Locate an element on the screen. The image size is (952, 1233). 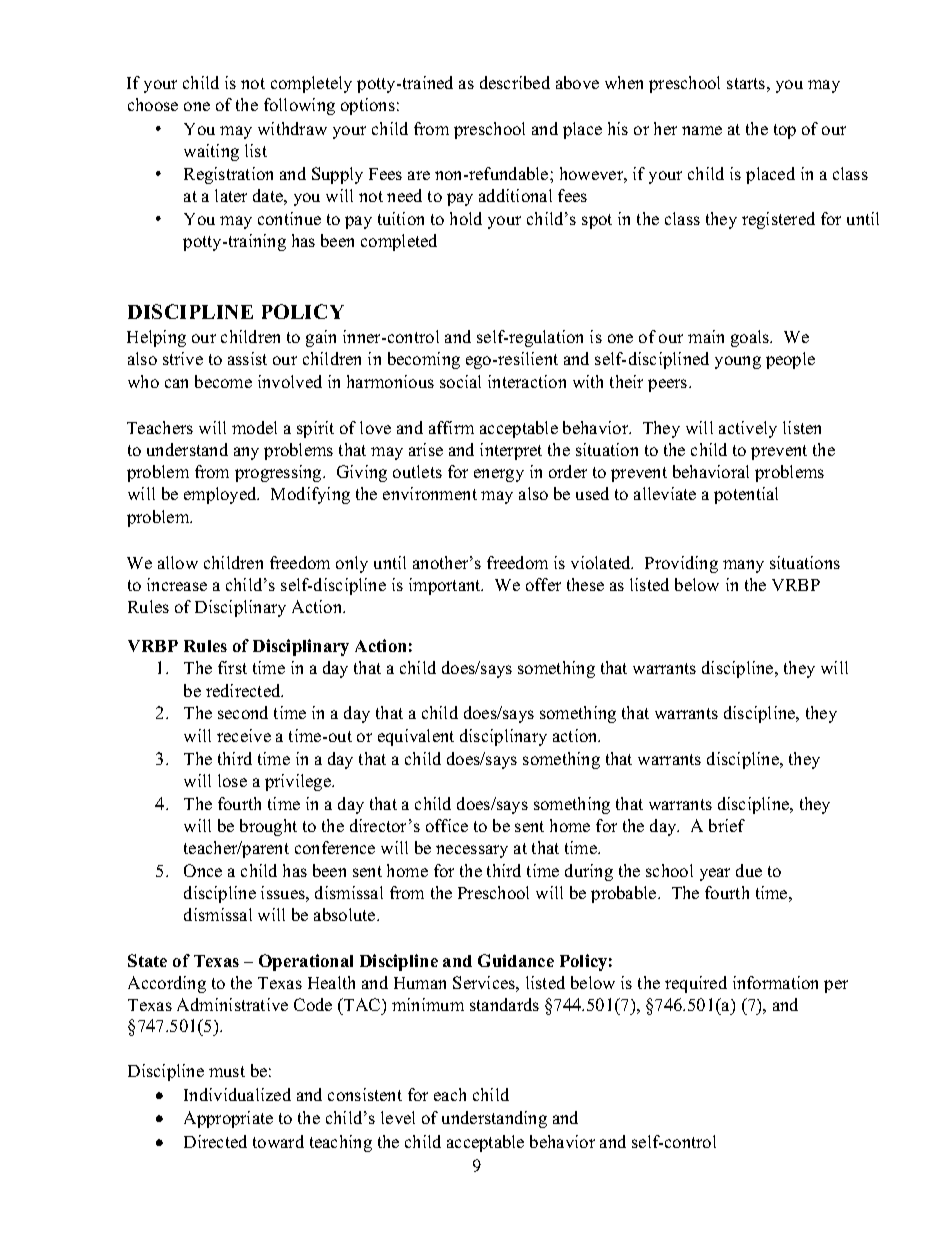
waiting is located at coordinates (211, 152).
